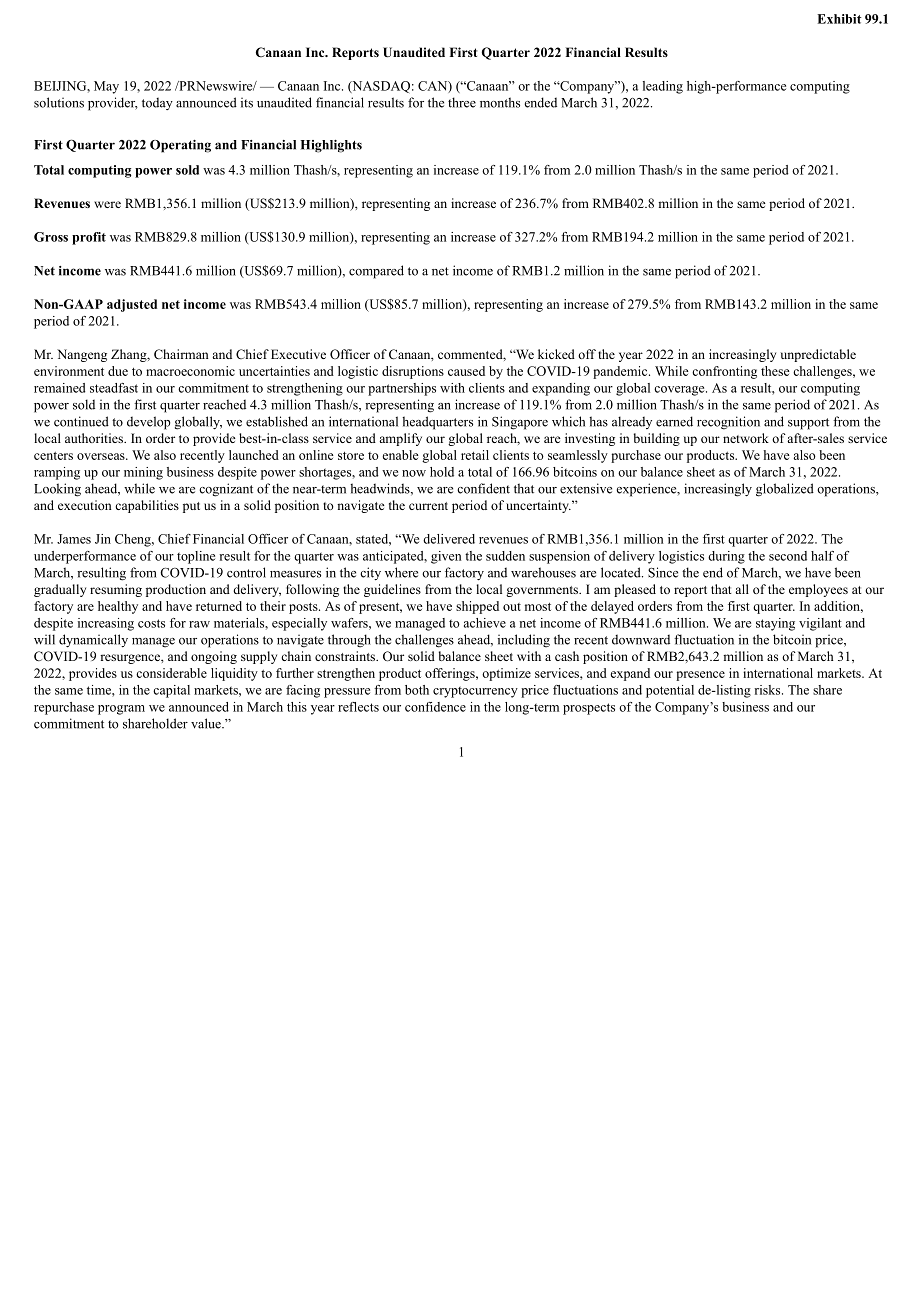  Describe the element at coordinates (466, 371) in the screenshot. I see `caused` at that location.
